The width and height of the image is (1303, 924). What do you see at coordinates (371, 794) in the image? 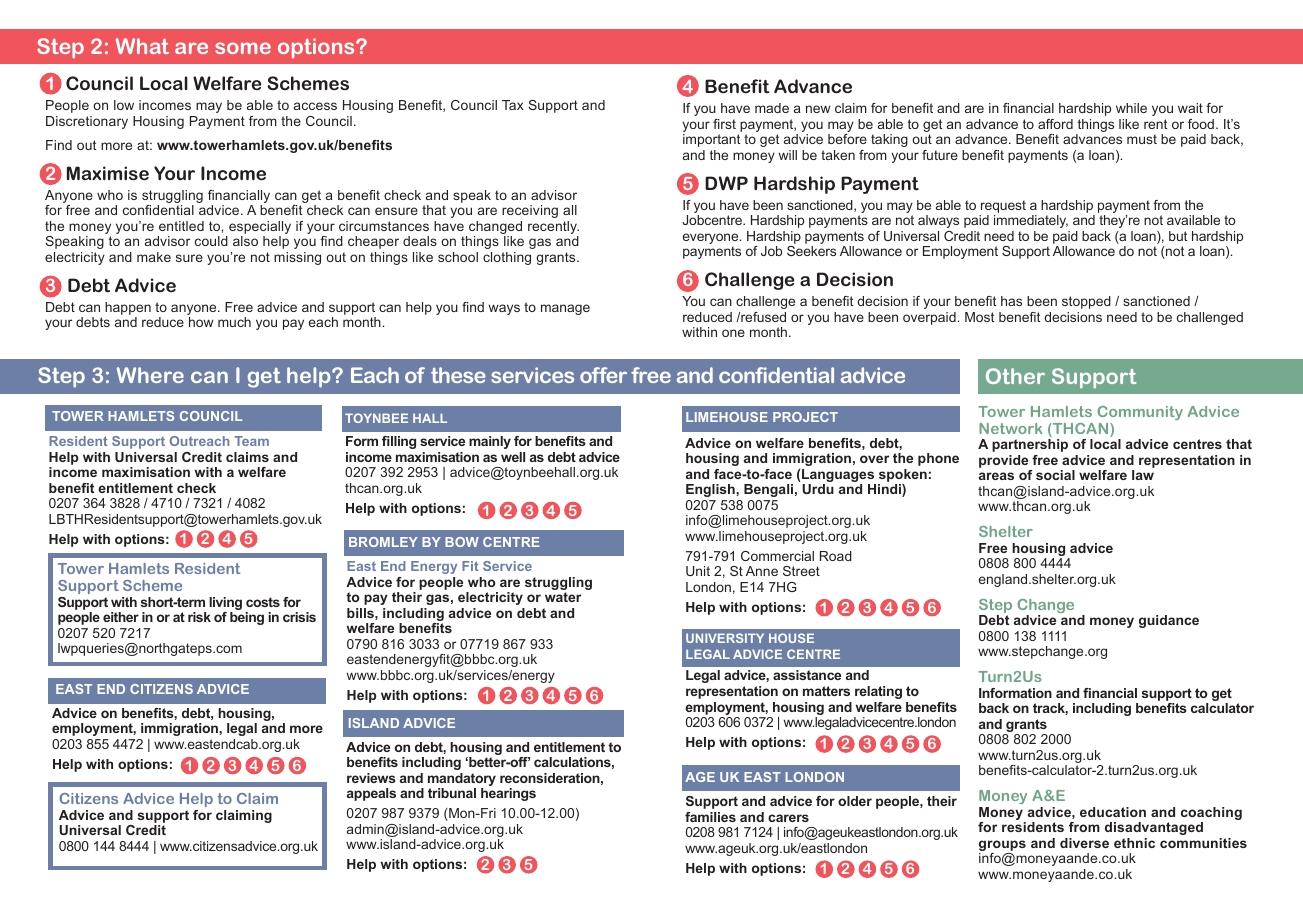
I see `appeals` at bounding box center [371, 794].
